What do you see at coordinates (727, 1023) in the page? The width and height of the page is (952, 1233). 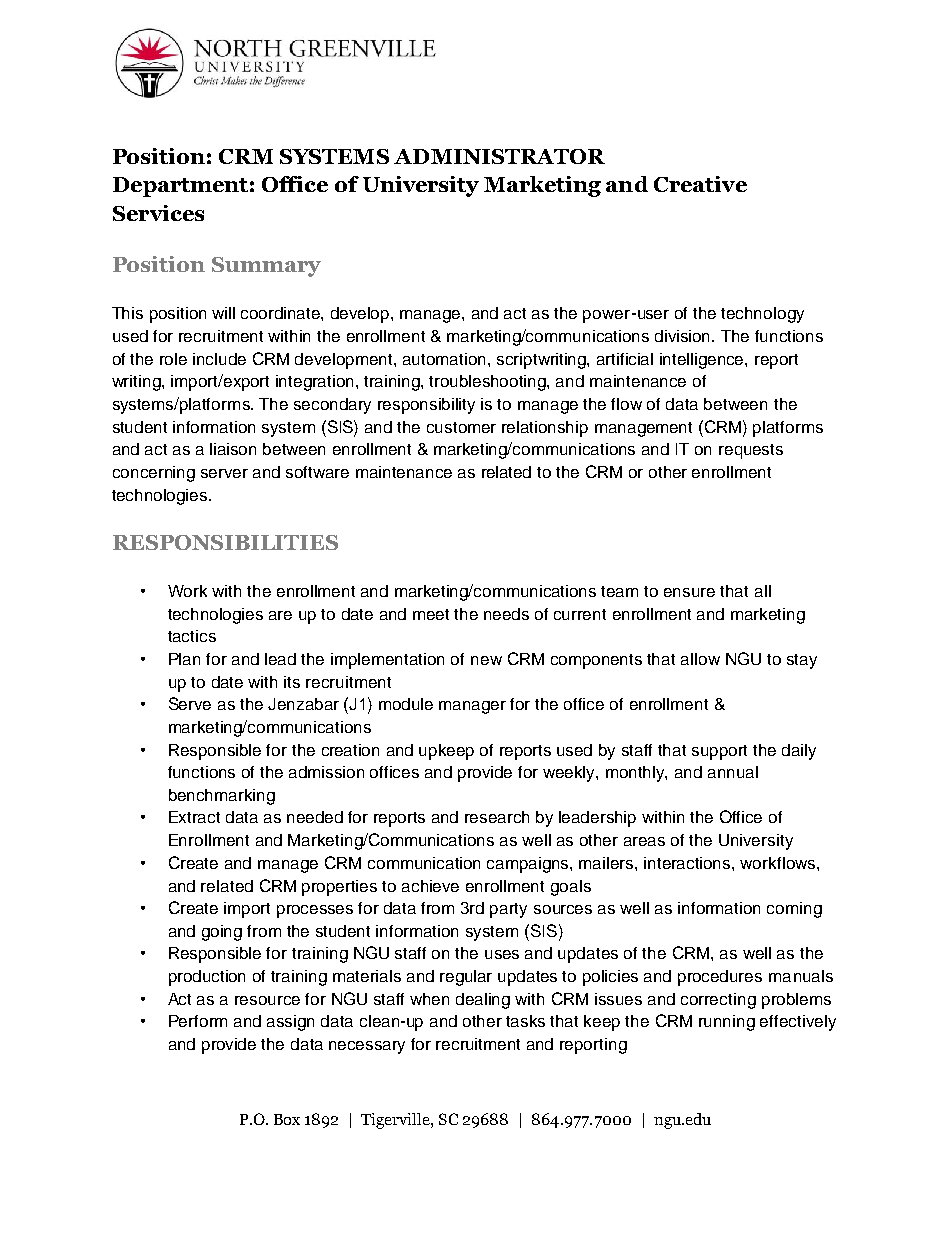 I see `running` at bounding box center [727, 1023].
